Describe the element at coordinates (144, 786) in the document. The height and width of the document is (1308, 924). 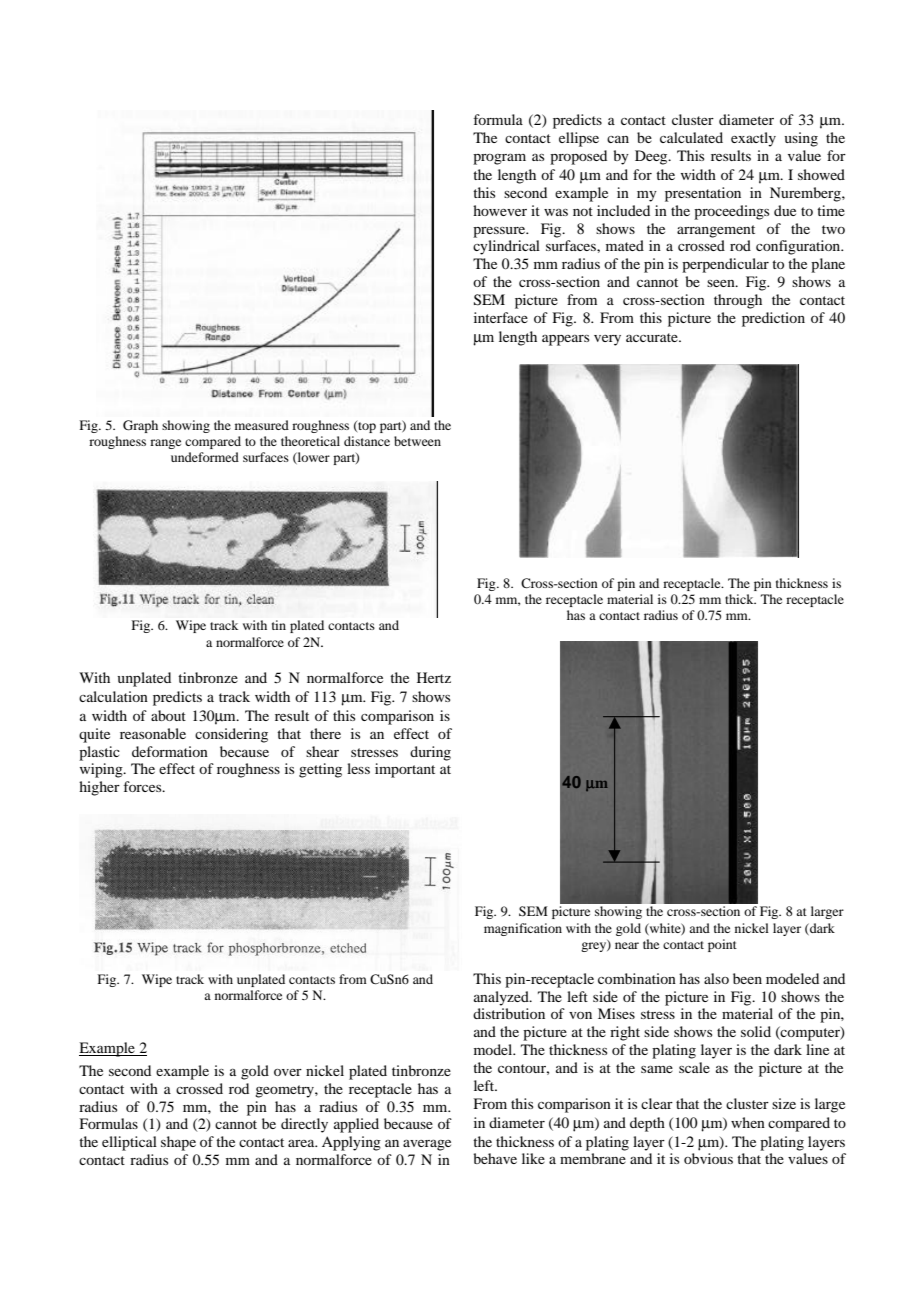
I see `forces` at that location.
